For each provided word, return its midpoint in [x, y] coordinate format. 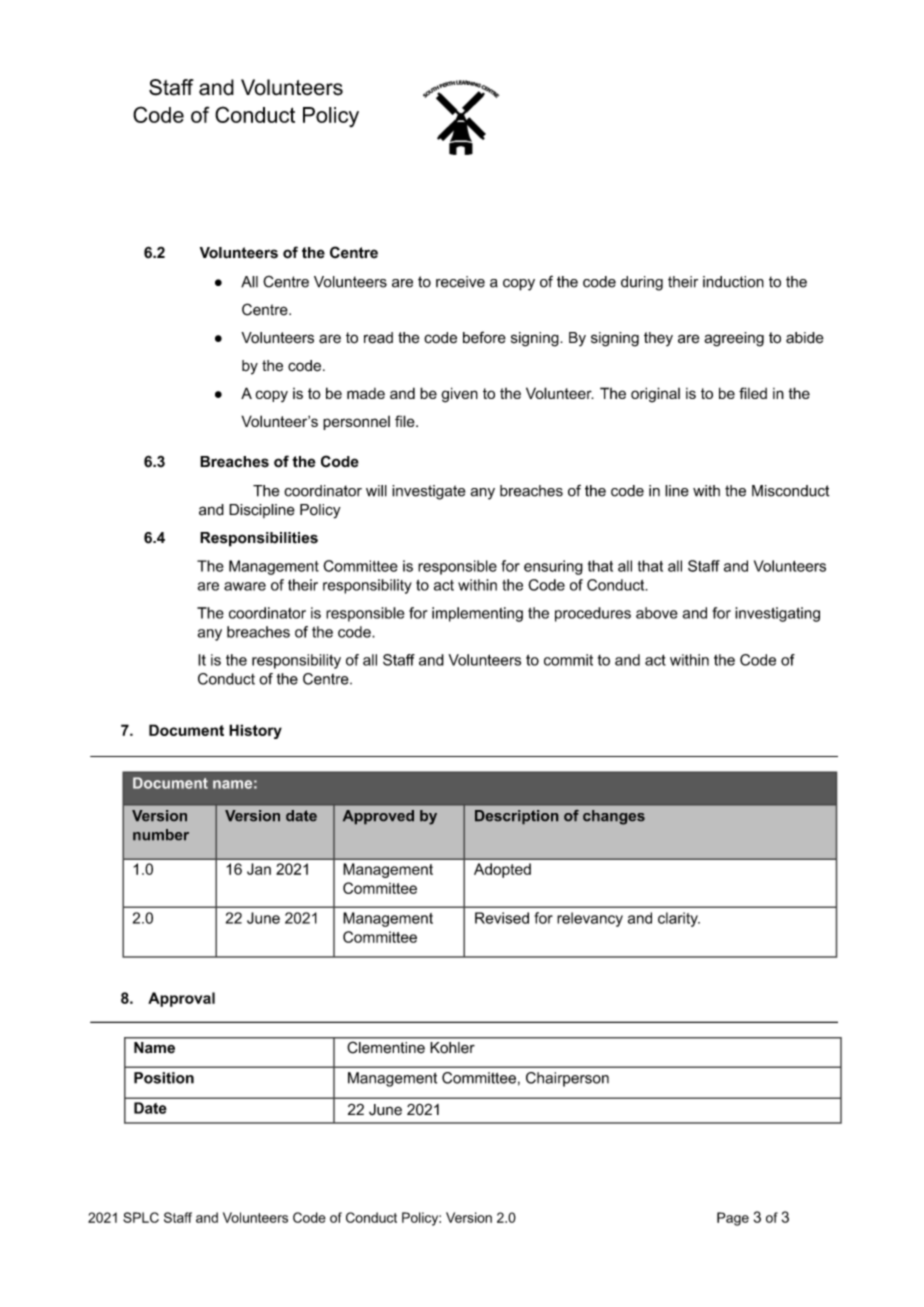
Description [516, 817]
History [255, 731]
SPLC [141, 1217]
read [378, 338]
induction [733, 282]
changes [614, 817]
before [484, 337]
